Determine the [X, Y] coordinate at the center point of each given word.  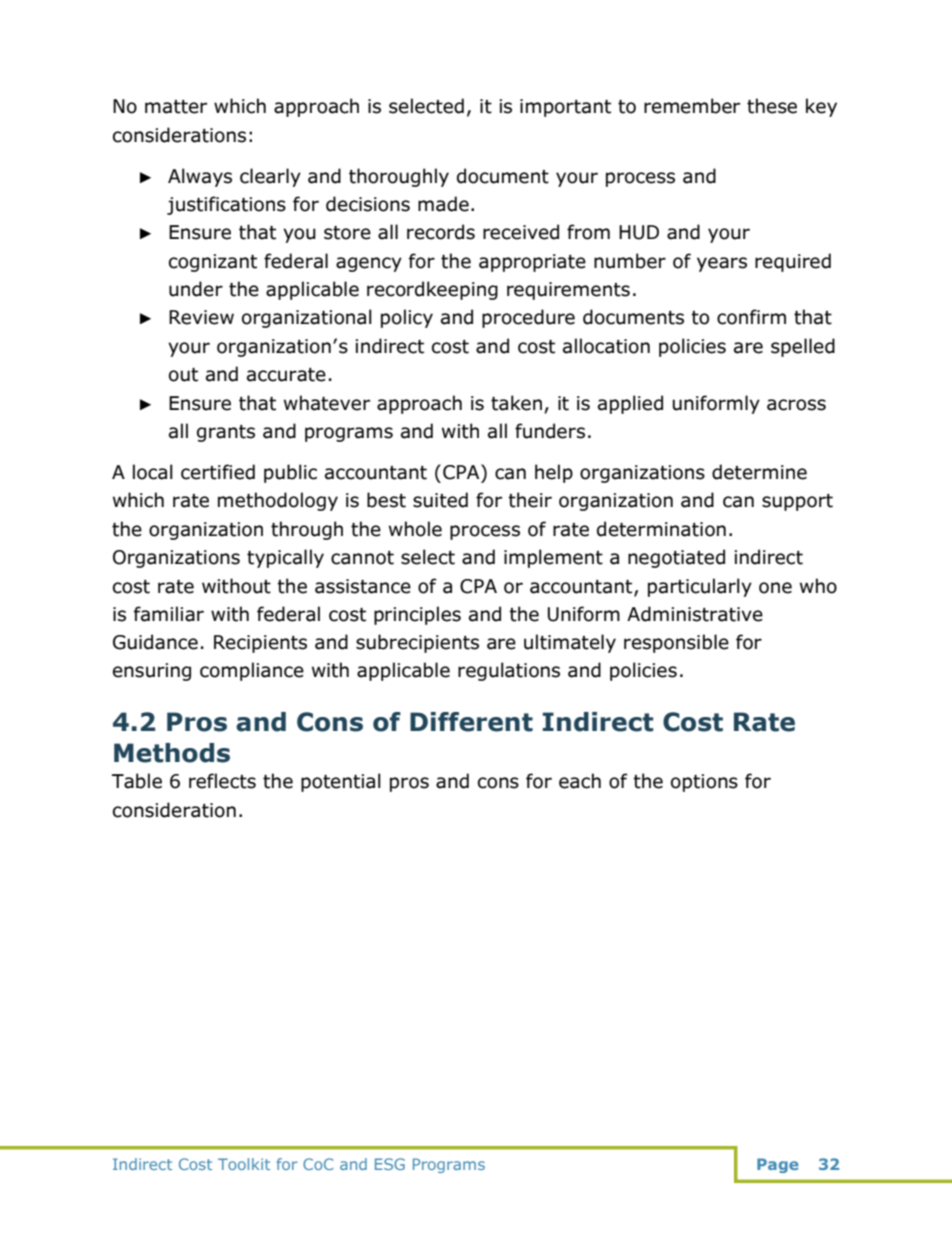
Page [778, 1165]
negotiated [676, 558]
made [443, 204]
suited [440, 500]
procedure [528, 318]
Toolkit [244, 1164]
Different [471, 722]
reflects [222, 781]
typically [285, 558]
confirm [751, 317]
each [580, 781]
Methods [172, 753]
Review [201, 317]
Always [200, 177]
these [772, 106]
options [704, 783]
